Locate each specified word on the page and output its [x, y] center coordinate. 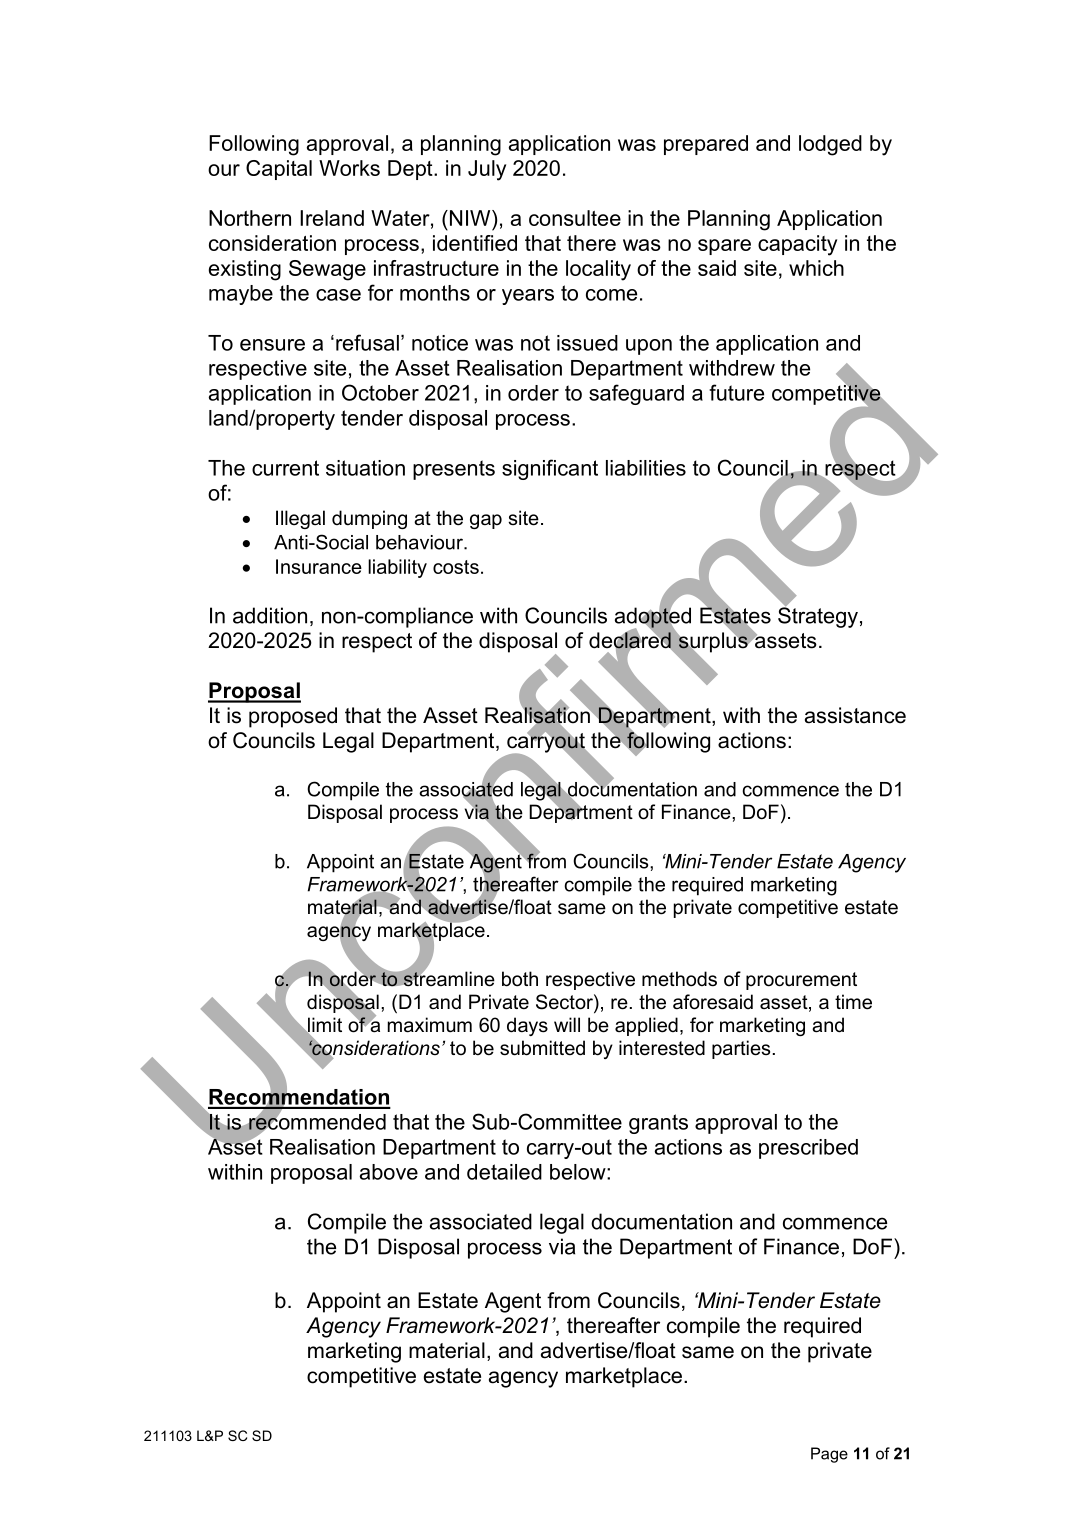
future [736, 392]
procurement [801, 981]
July [487, 170]
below [579, 1172]
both [520, 979]
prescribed [808, 1149]
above [389, 1172]
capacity [797, 245]
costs [456, 567]
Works [349, 168]
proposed [293, 717]
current [285, 468]
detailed [504, 1172]
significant [550, 469]
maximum [430, 1025]
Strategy [818, 616]
